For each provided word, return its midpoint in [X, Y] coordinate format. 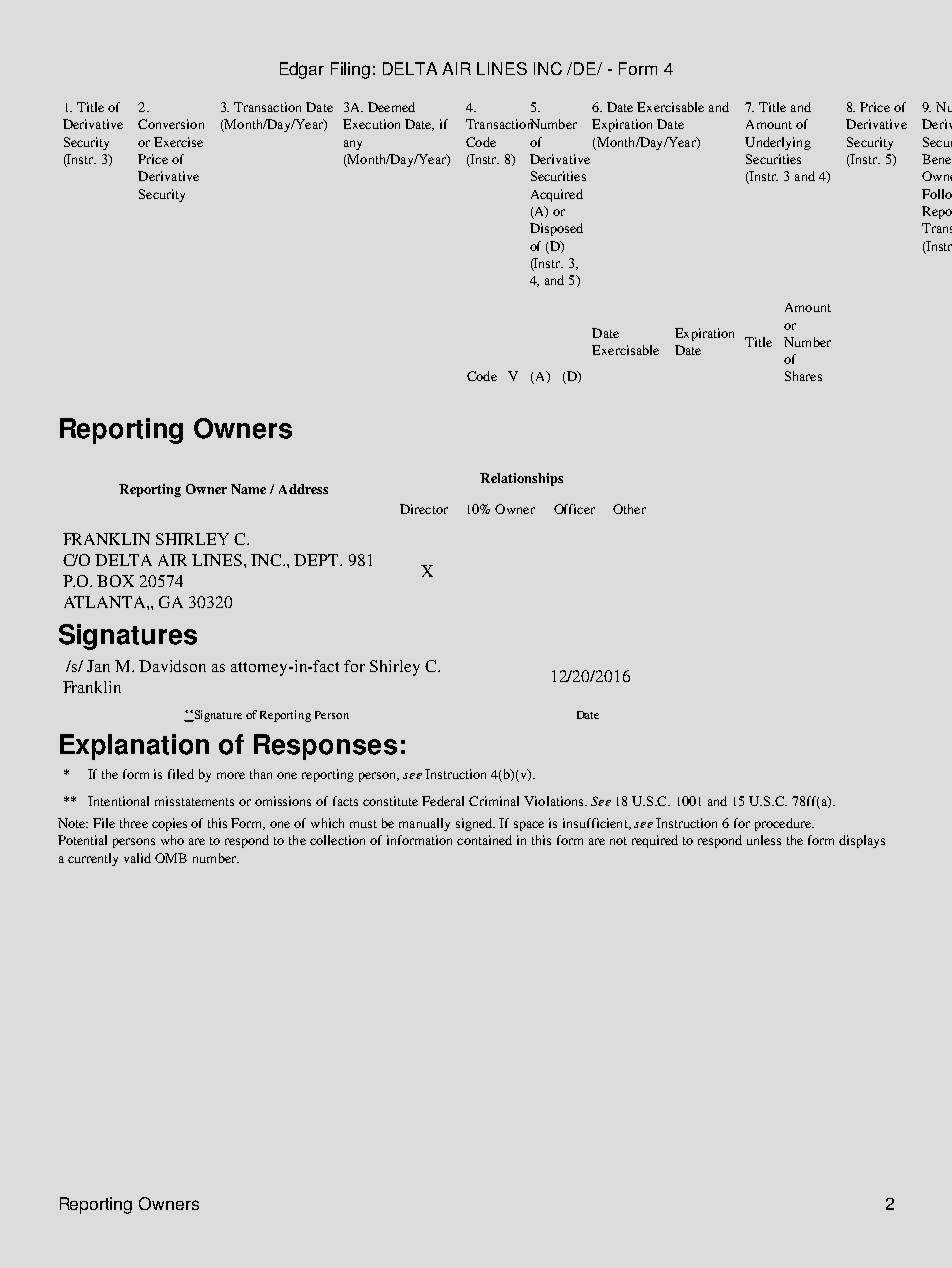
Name [248, 489]
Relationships [521, 479]
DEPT [317, 560]
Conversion [171, 124]
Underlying [778, 143]
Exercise [178, 142]
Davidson [172, 666]
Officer [574, 509]
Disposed [556, 229]
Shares [803, 376]
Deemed [391, 107]
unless [764, 840]
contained [484, 840]
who [172, 840]
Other [629, 509]
